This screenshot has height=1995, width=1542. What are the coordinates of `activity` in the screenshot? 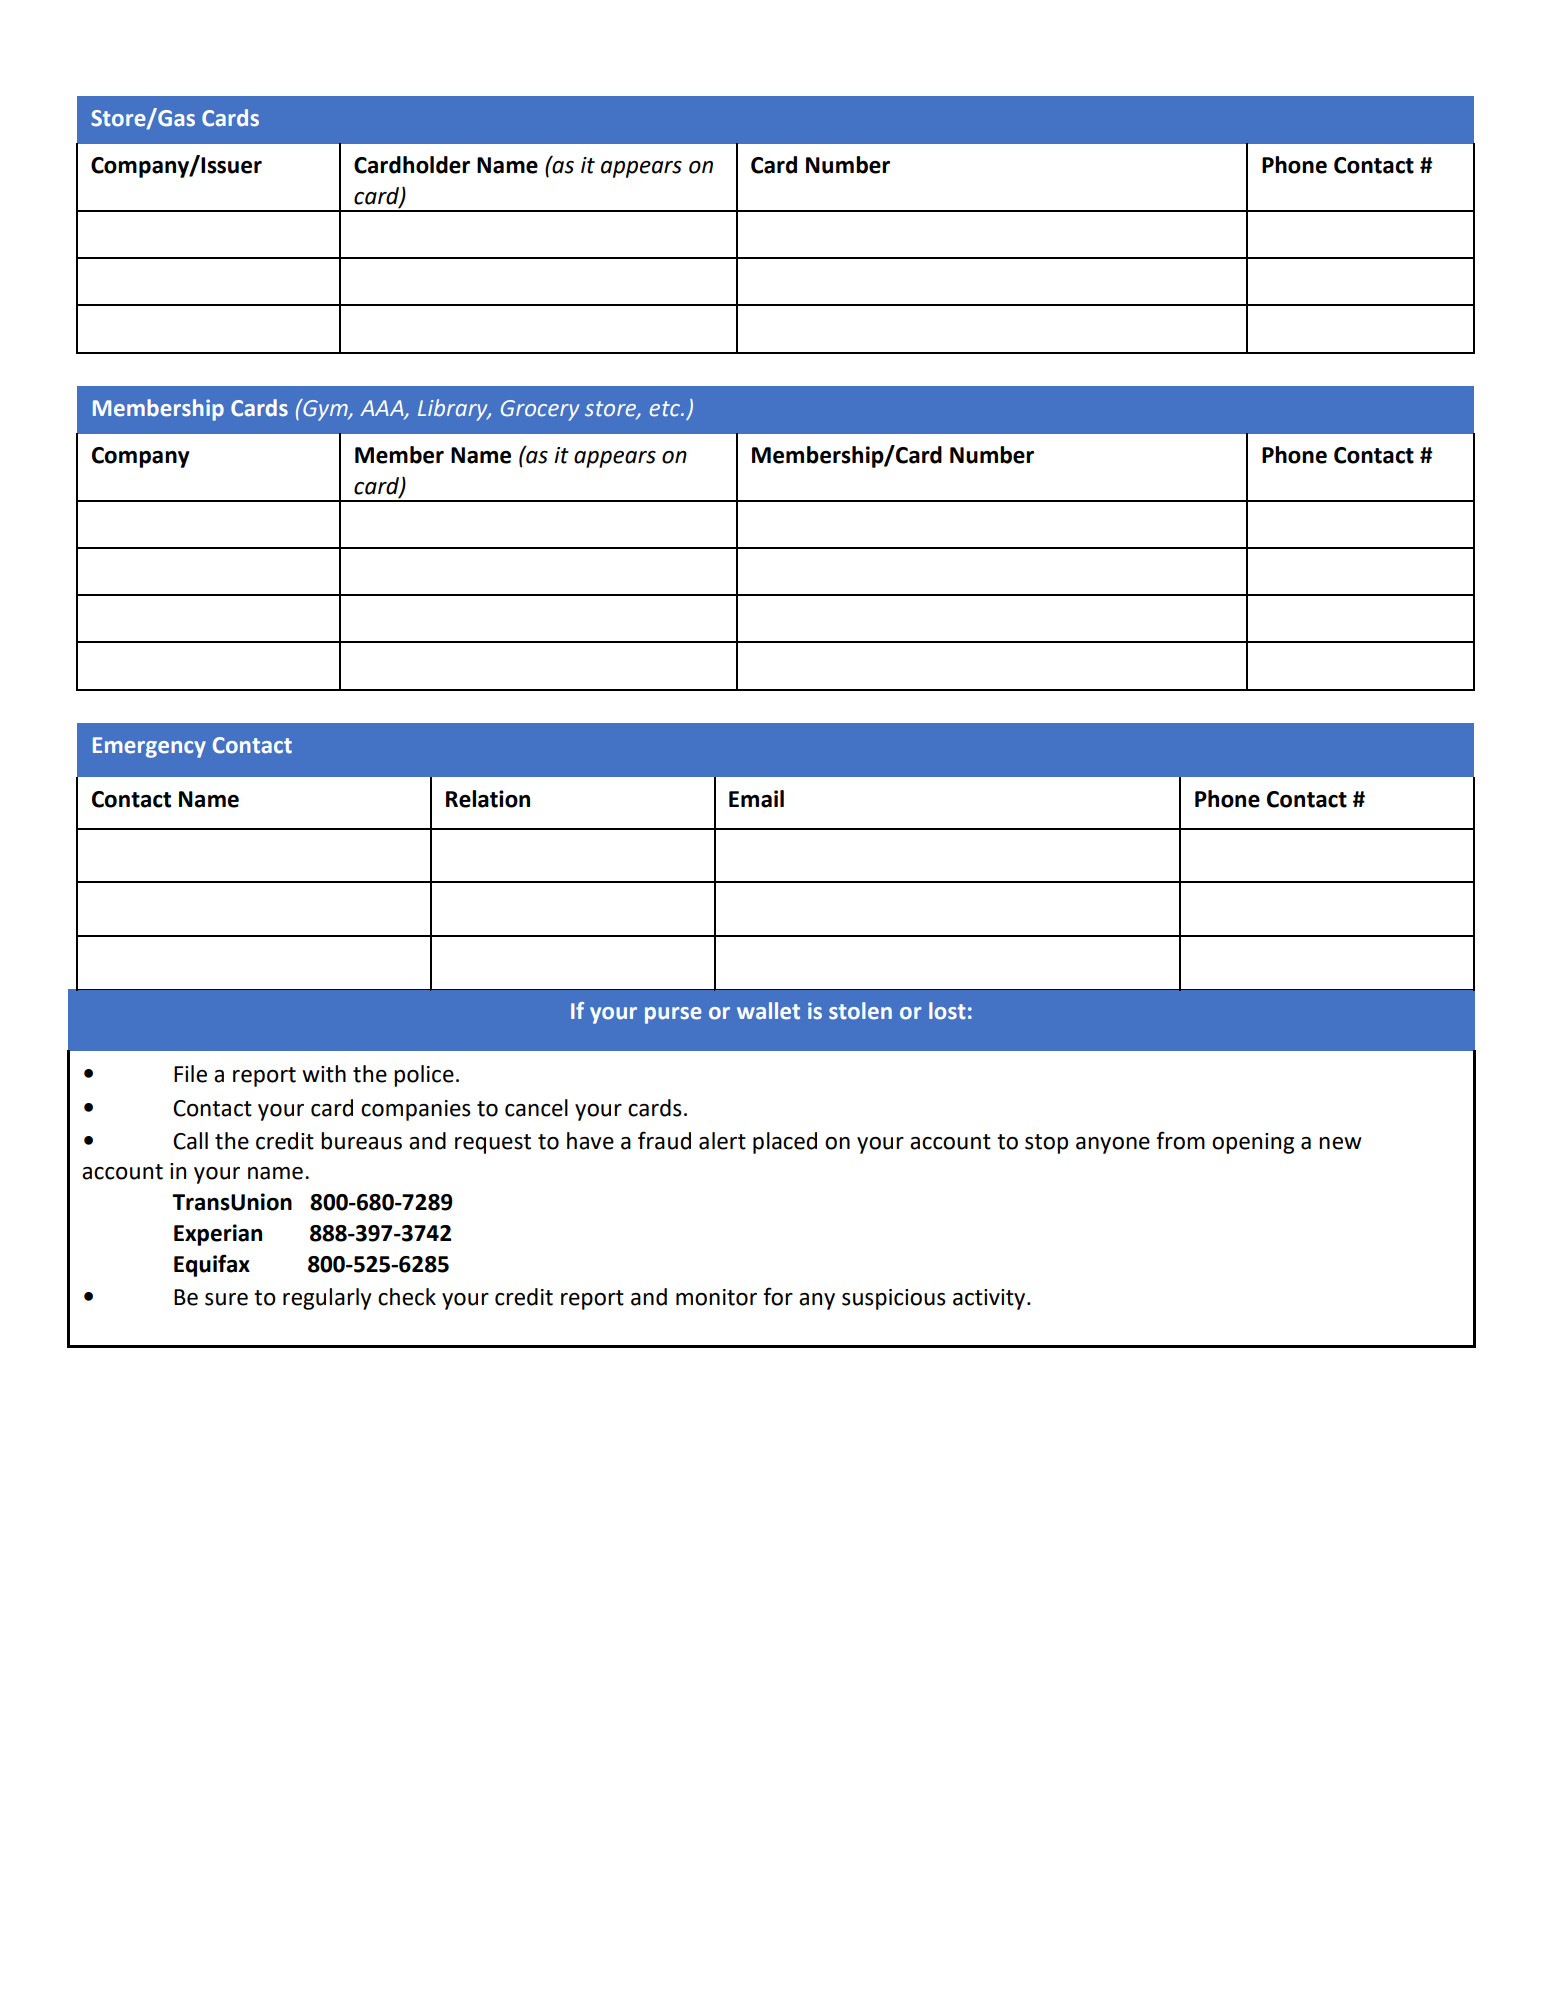 It's located at (990, 1299).
